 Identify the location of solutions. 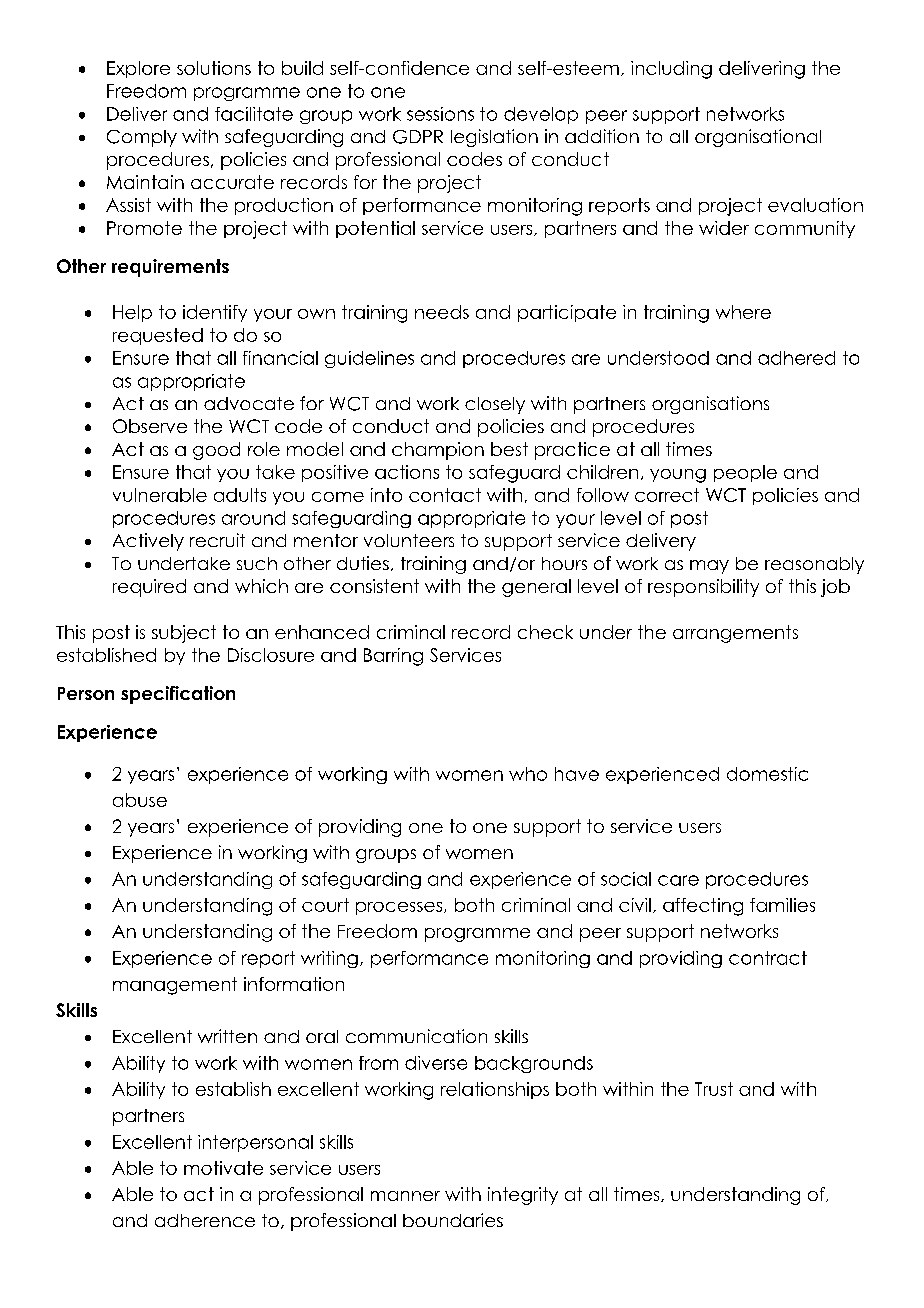
(214, 68).
